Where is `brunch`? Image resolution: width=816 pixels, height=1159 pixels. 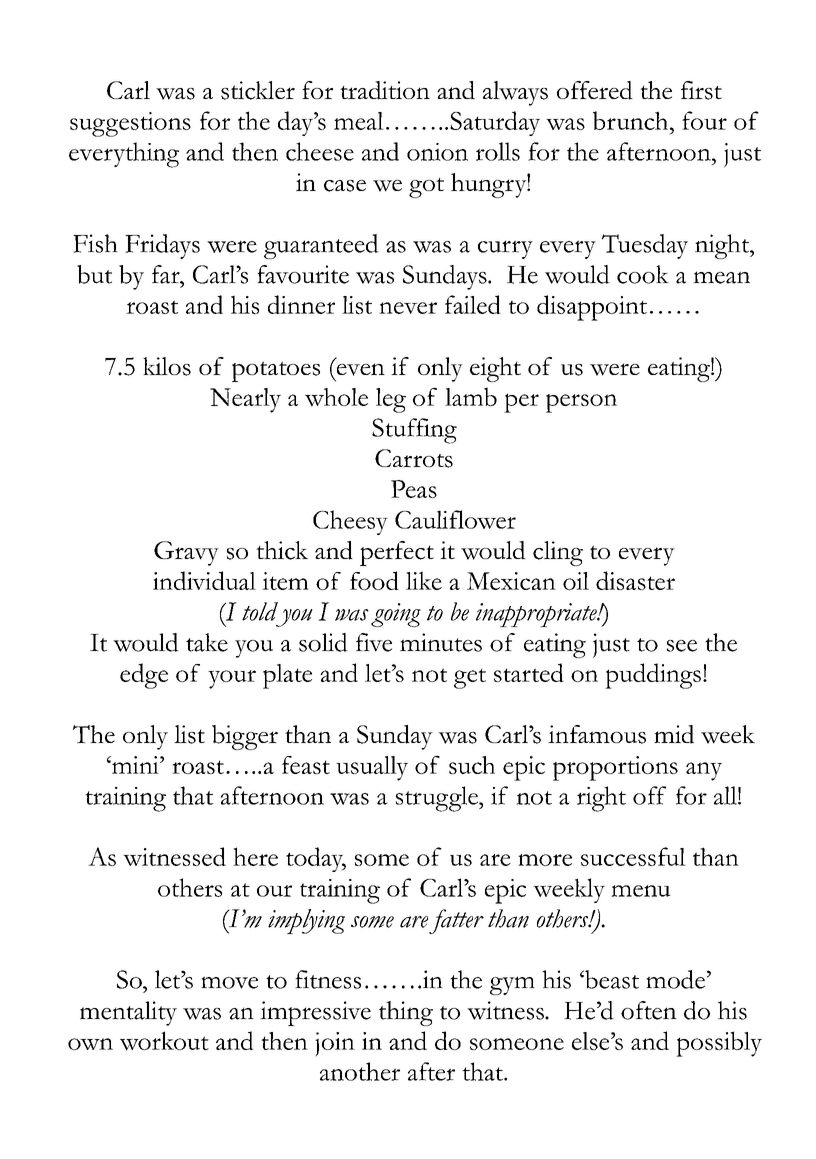
brunch is located at coordinates (632, 120).
